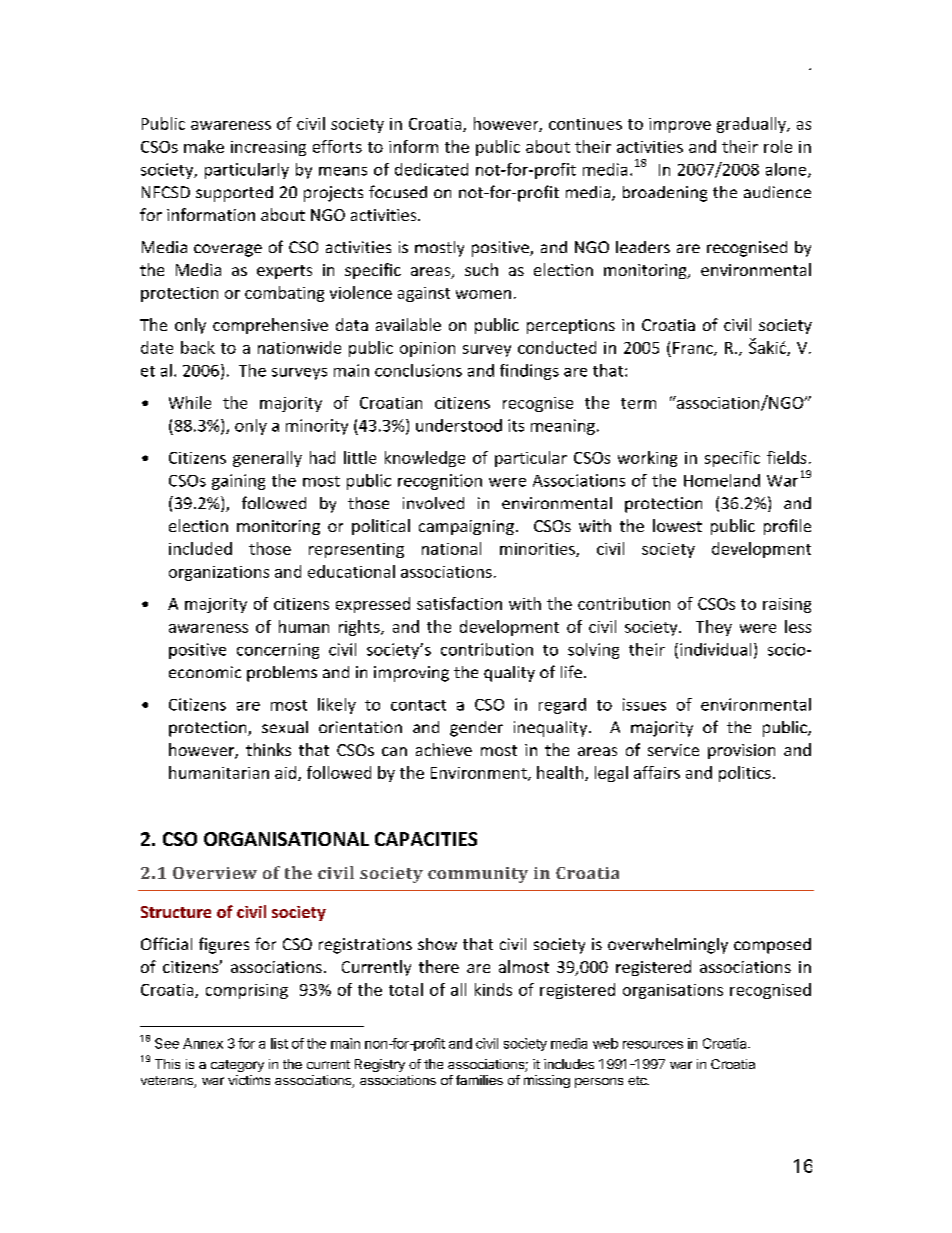  I want to click on make, so click(204, 146).
